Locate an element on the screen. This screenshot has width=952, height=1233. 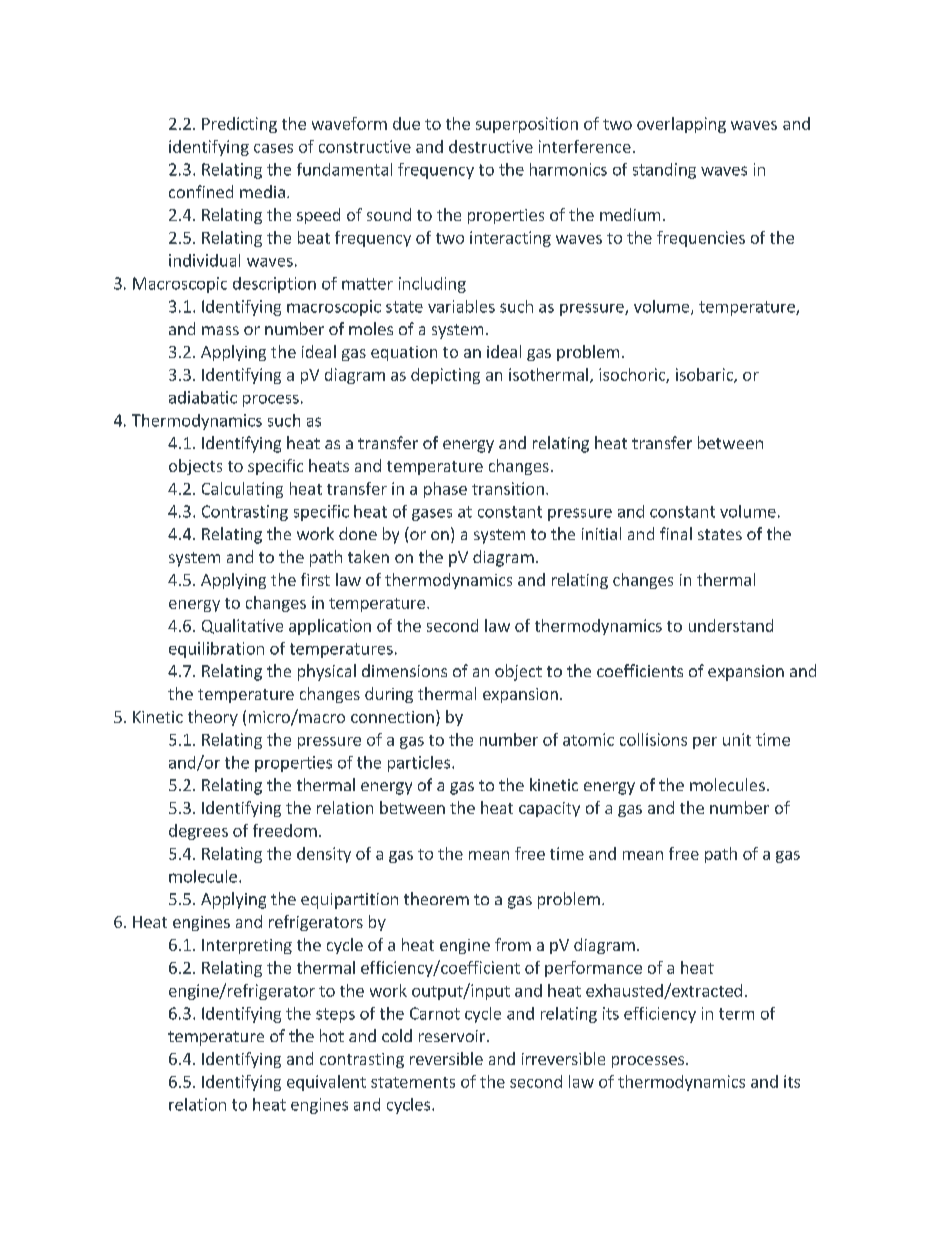
theory is located at coordinates (213, 718).
